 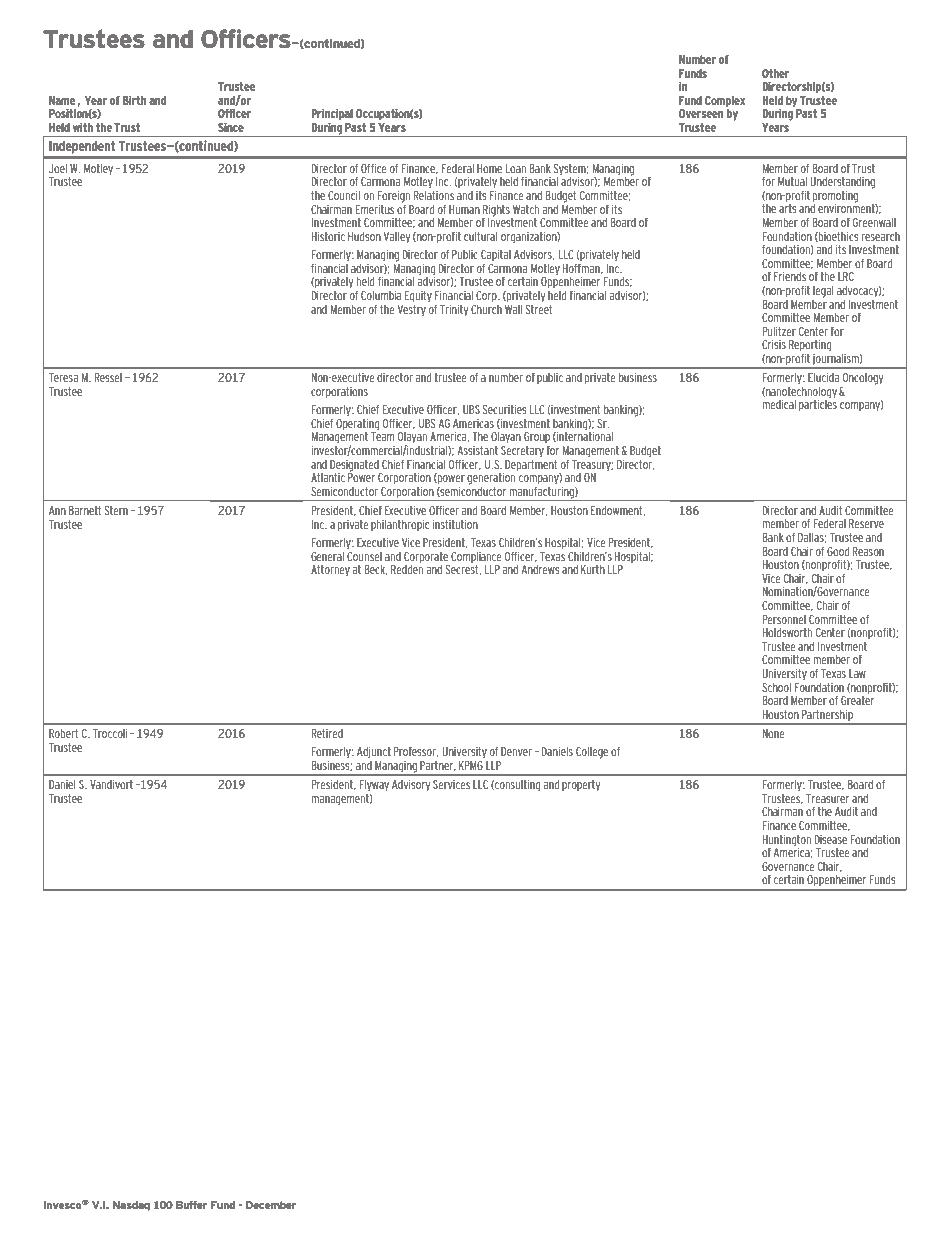 What do you see at coordinates (64, 733) in the document?
I see `Robert` at bounding box center [64, 733].
